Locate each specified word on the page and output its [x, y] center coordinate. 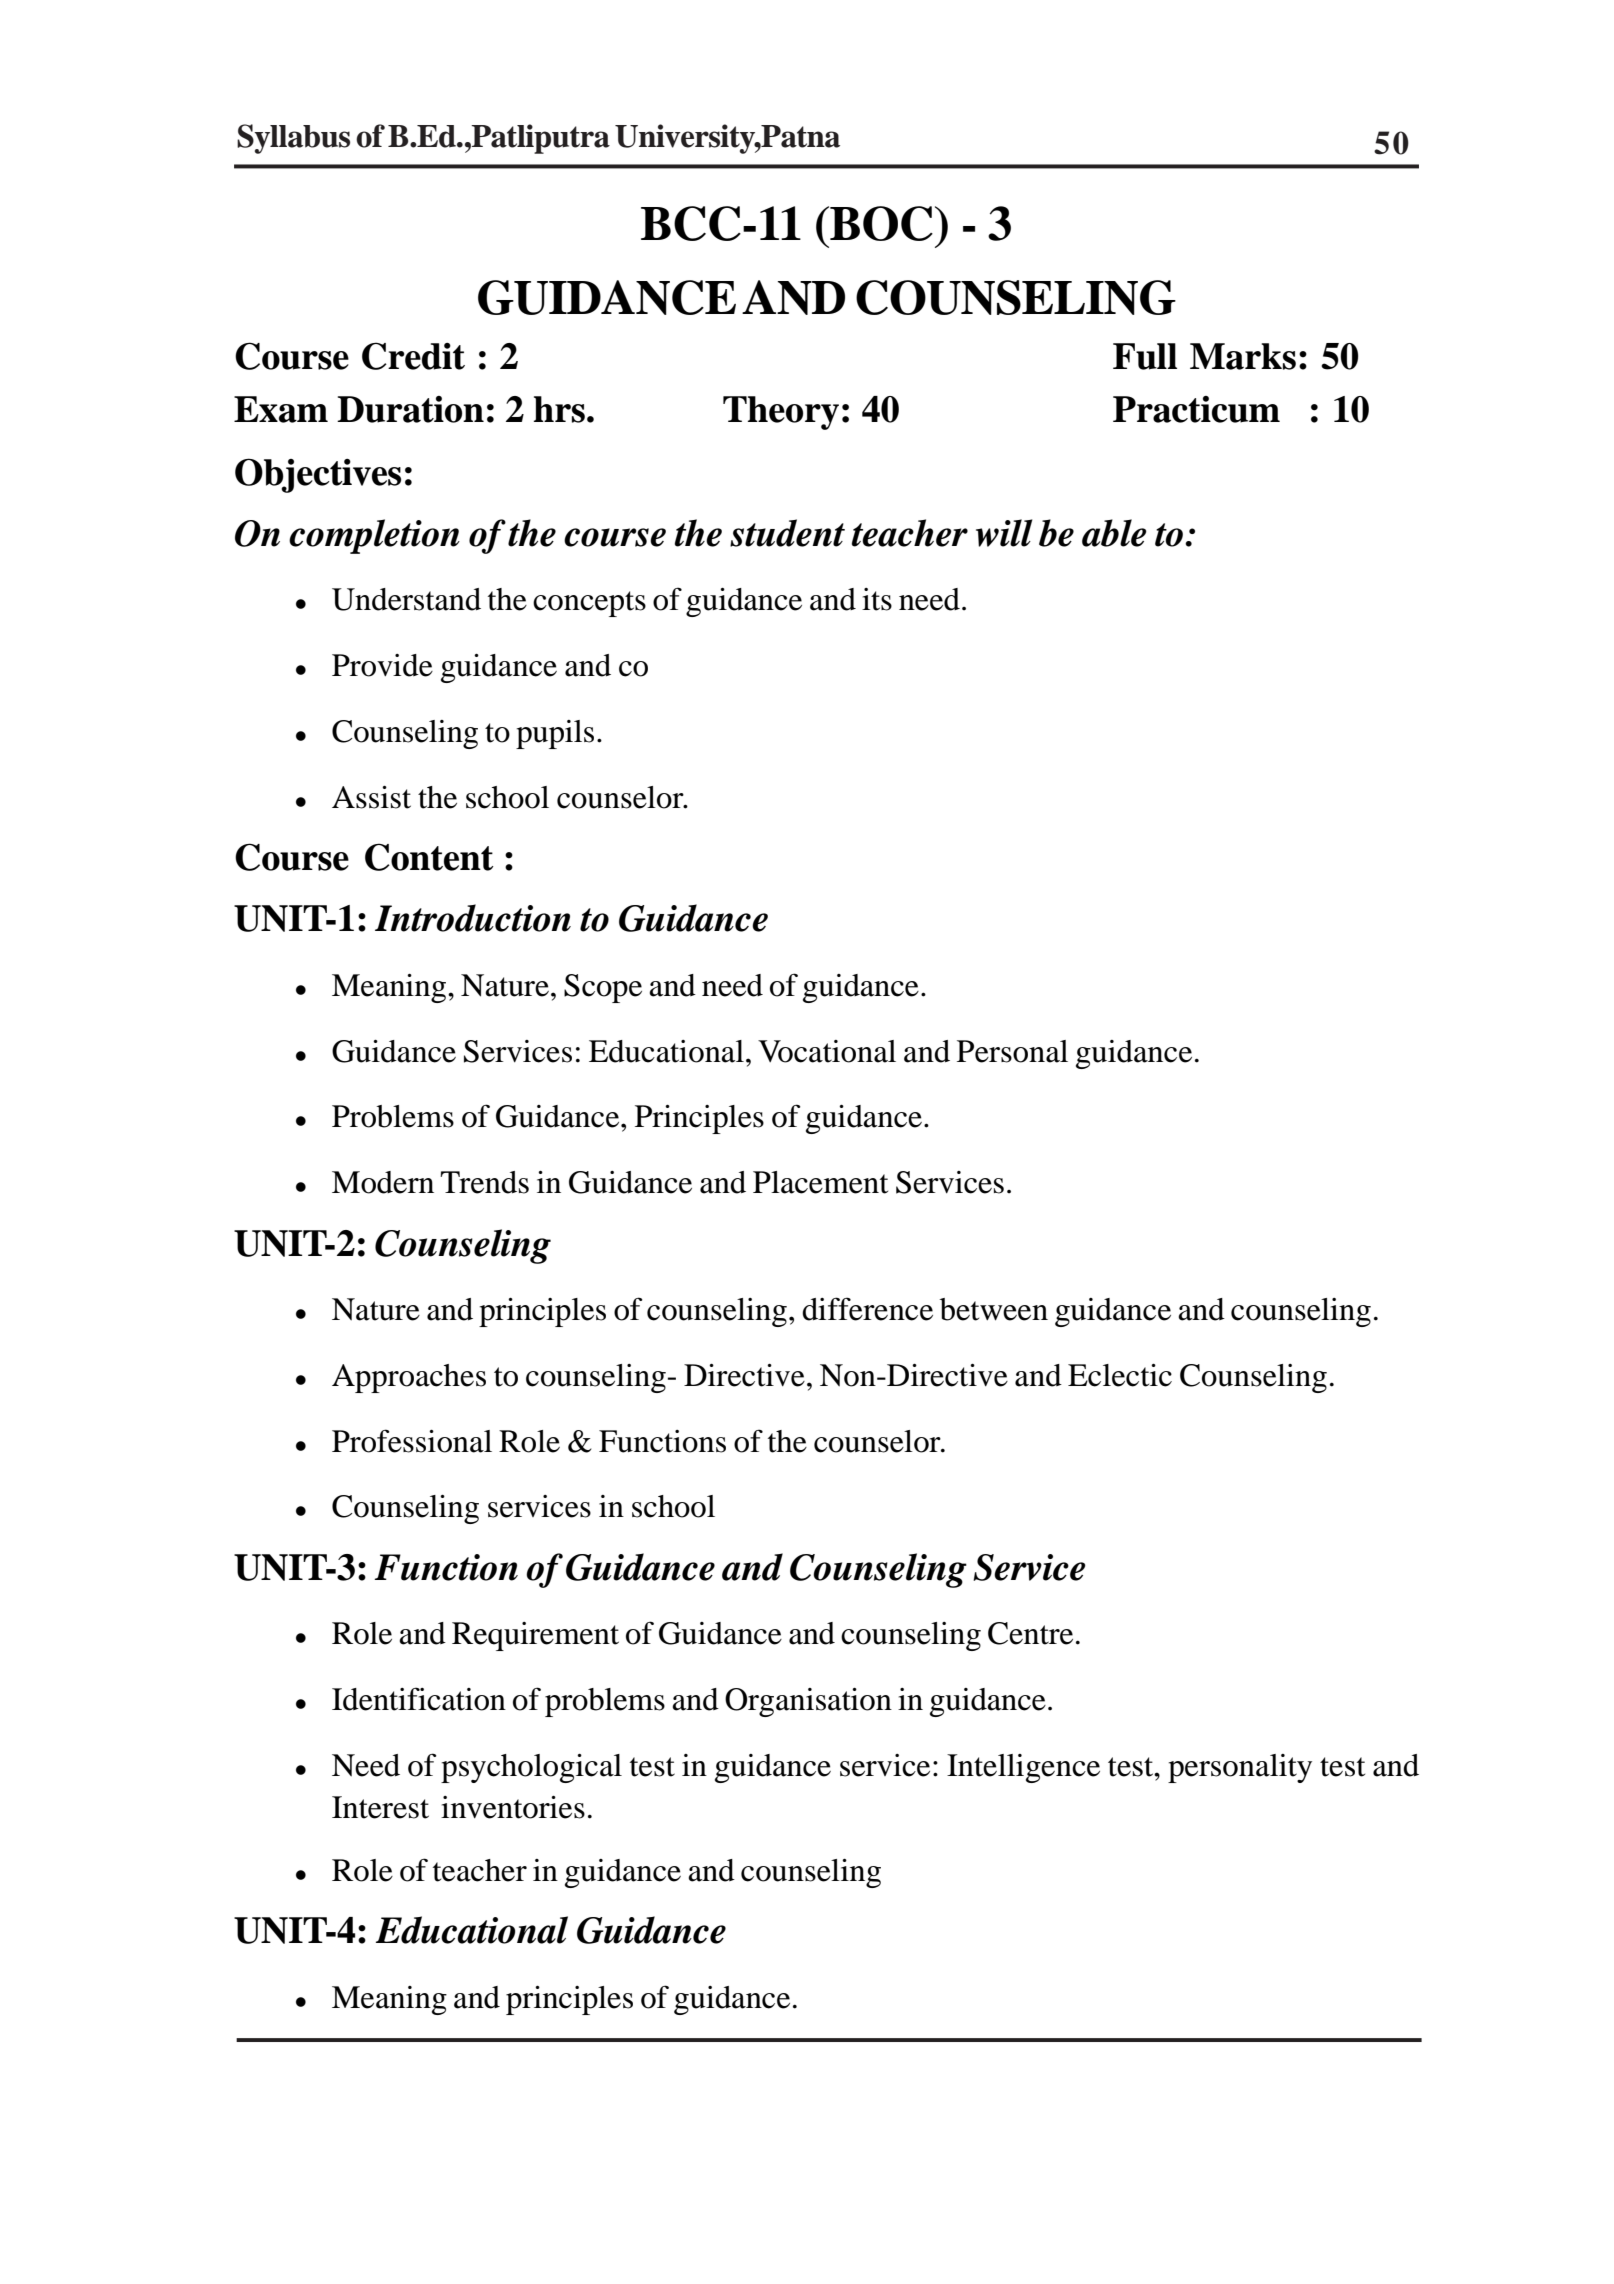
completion [374, 536]
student [787, 533]
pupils [555, 734]
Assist [371, 797]
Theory [781, 413]
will [1004, 533]
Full [1145, 356]
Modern [383, 1182]
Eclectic [1120, 1375]
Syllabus [293, 139]
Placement [820, 1182]
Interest [380, 1807]
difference [867, 1309]
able [1114, 533]
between [994, 1309]
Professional [412, 1441]
